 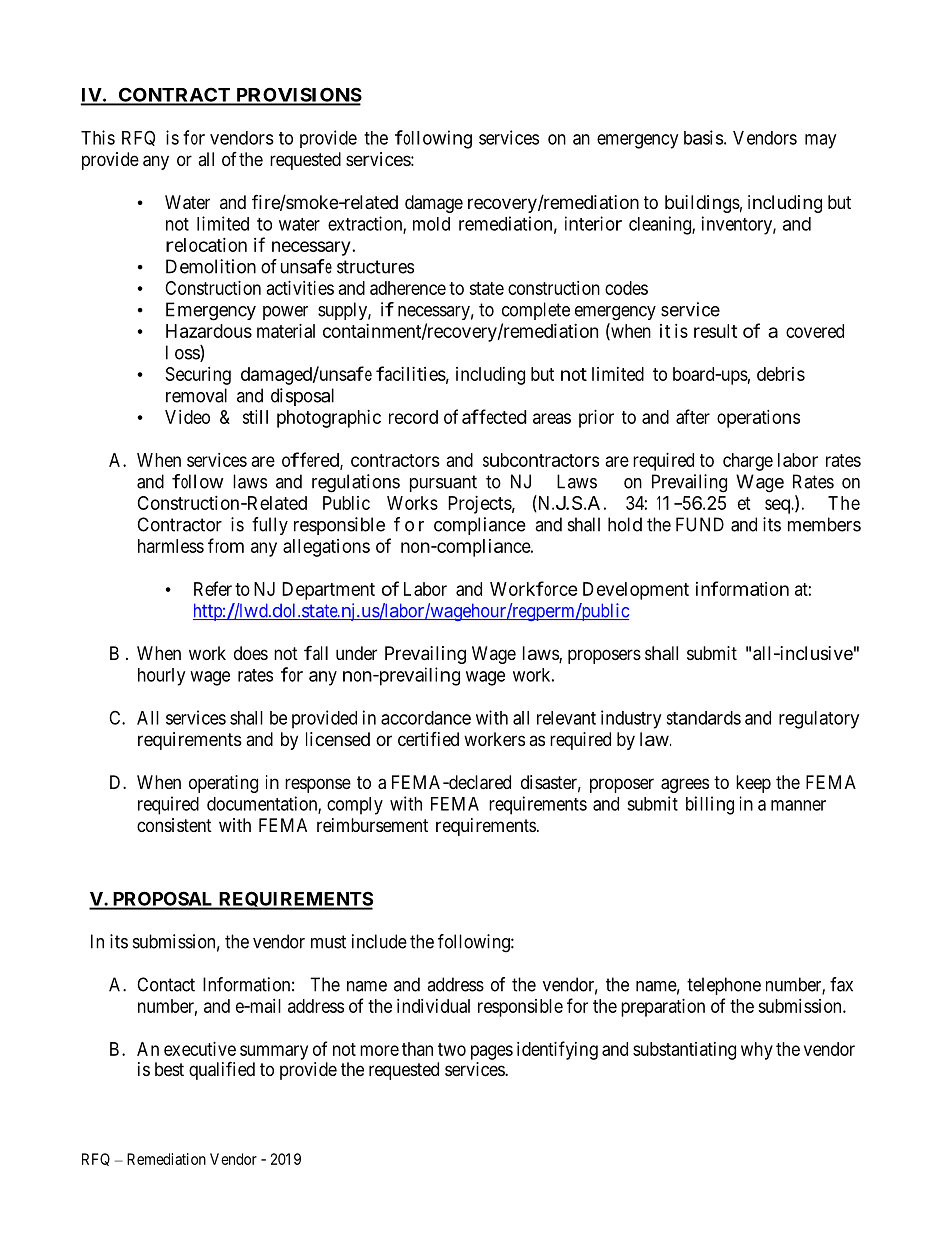 I want to click on why, so click(x=757, y=1051).
